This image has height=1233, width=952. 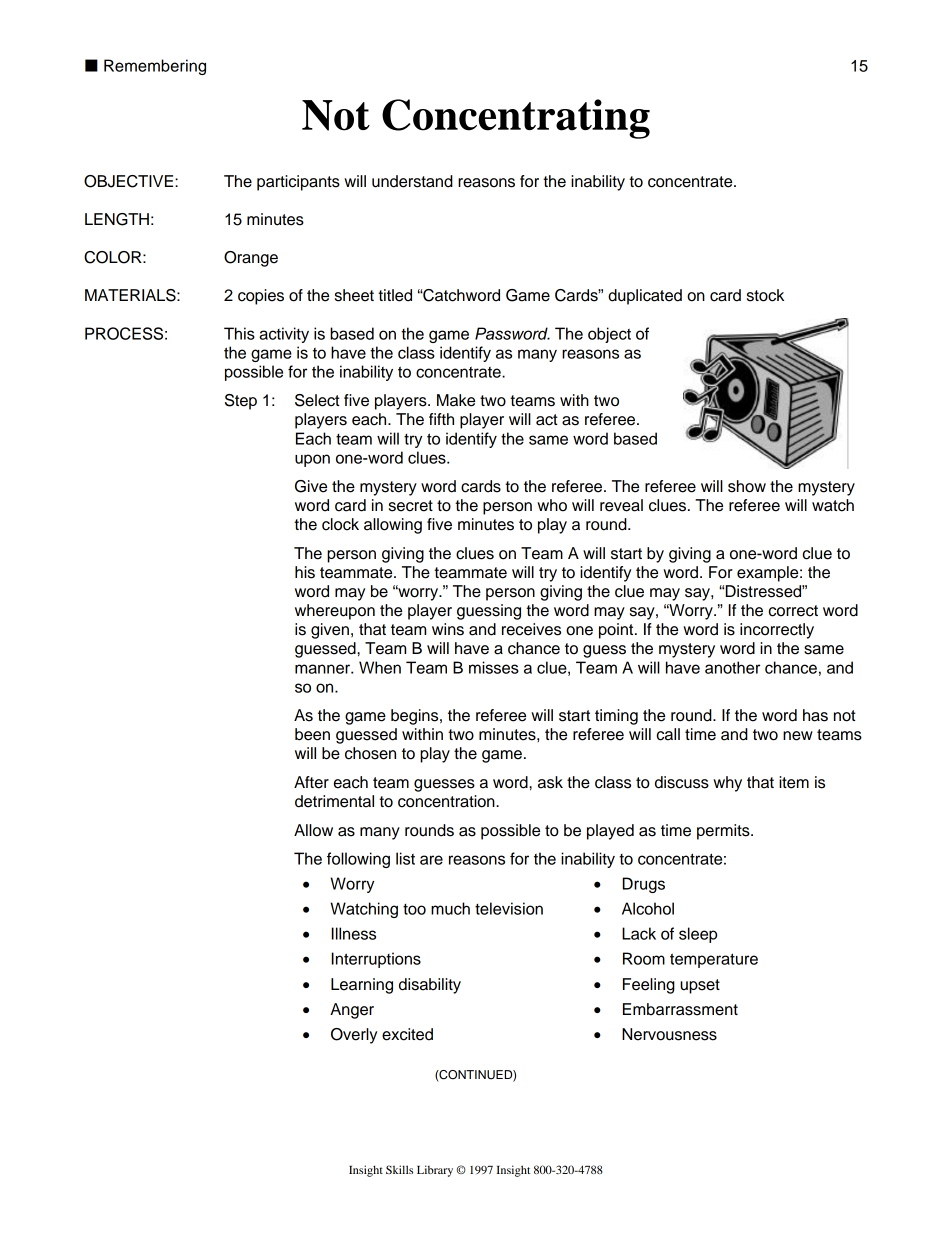 What do you see at coordinates (732, 667) in the image?
I see `another` at bounding box center [732, 667].
